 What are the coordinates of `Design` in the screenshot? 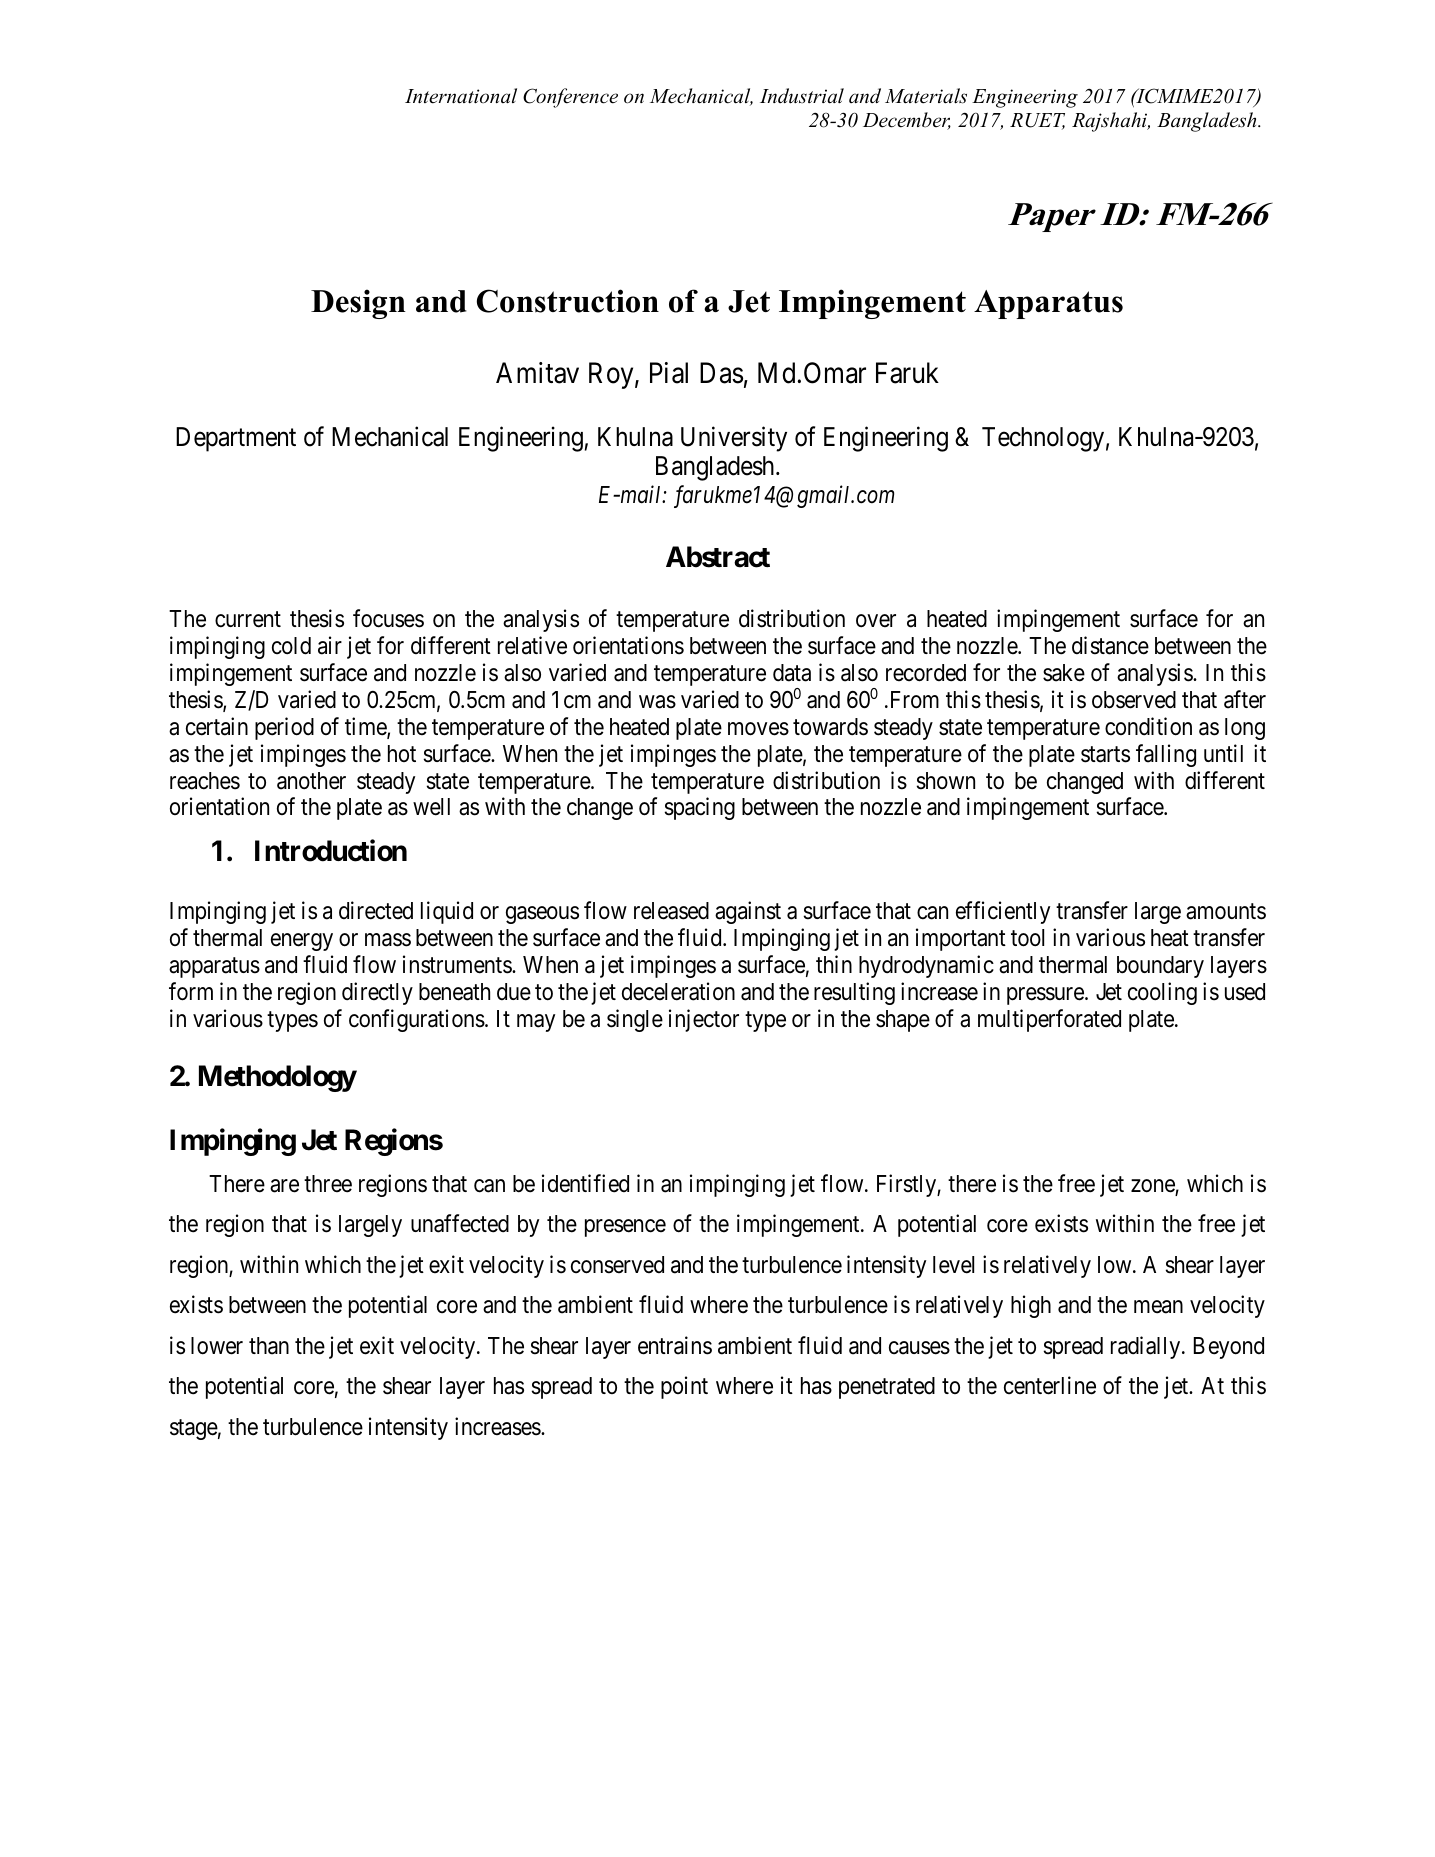 It's located at (358, 304).
